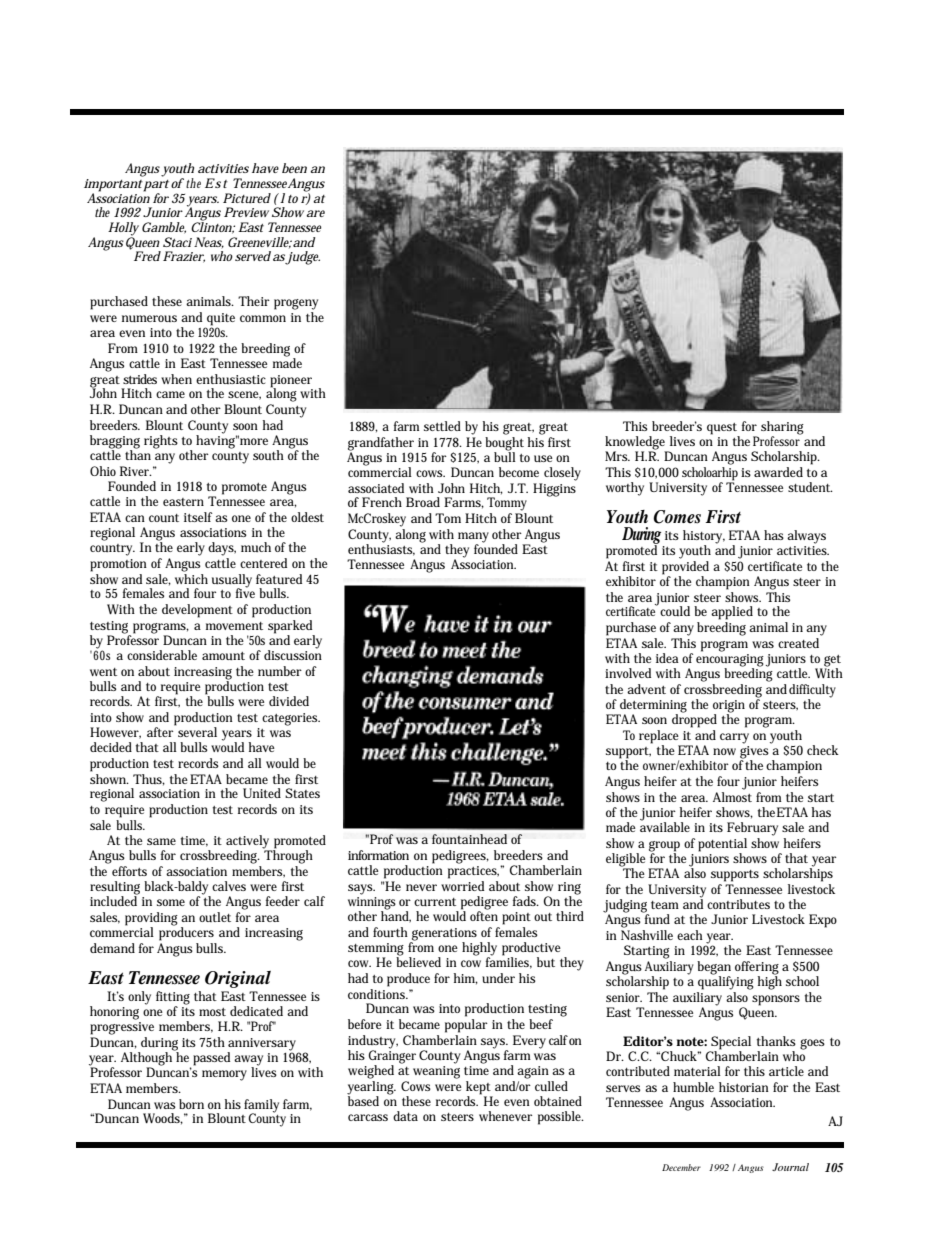  What do you see at coordinates (722, 429) in the page?
I see `quest` at bounding box center [722, 429].
